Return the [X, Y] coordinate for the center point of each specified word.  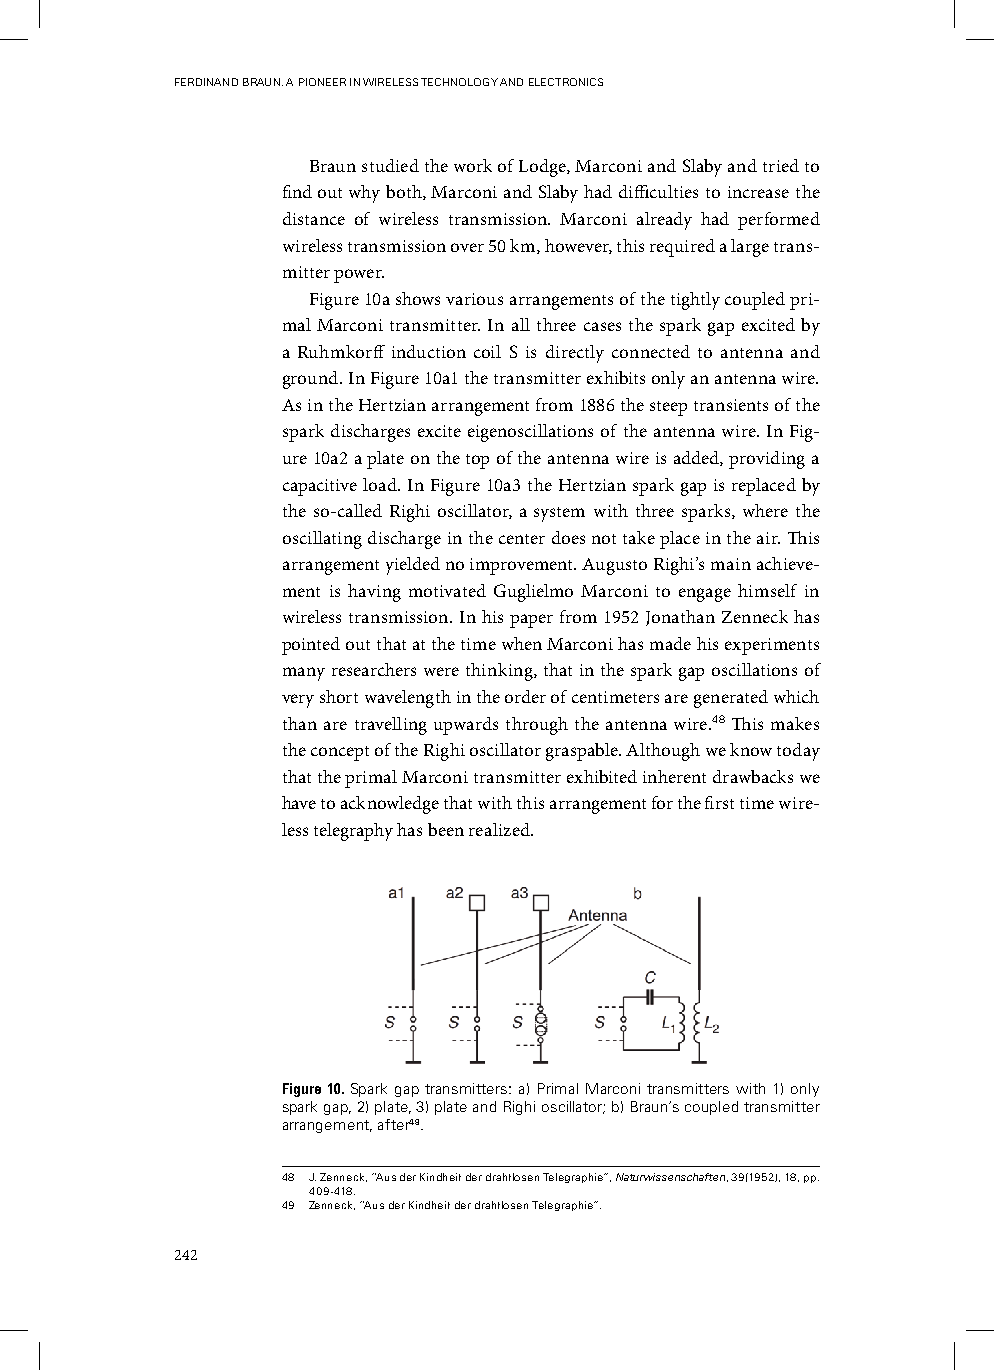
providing [767, 460]
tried [781, 165]
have [299, 802]
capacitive [320, 487]
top [477, 461]
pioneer [322, 82]
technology [459, 82]
